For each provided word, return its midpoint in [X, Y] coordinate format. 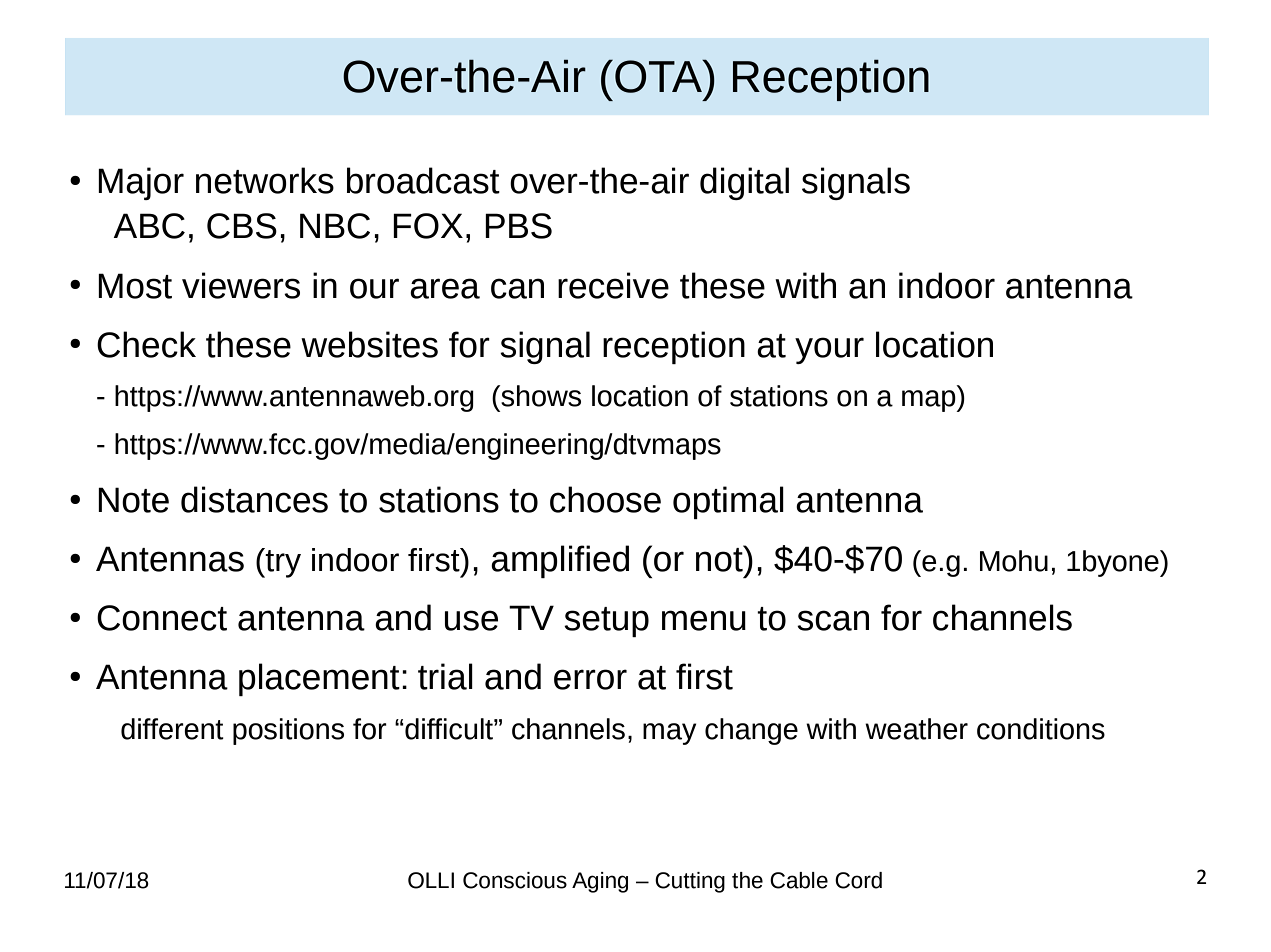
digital [744, 183]
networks [265, 180]
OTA [660, 76]
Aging [600, 882]
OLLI [431, 880]
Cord [858, 880]
